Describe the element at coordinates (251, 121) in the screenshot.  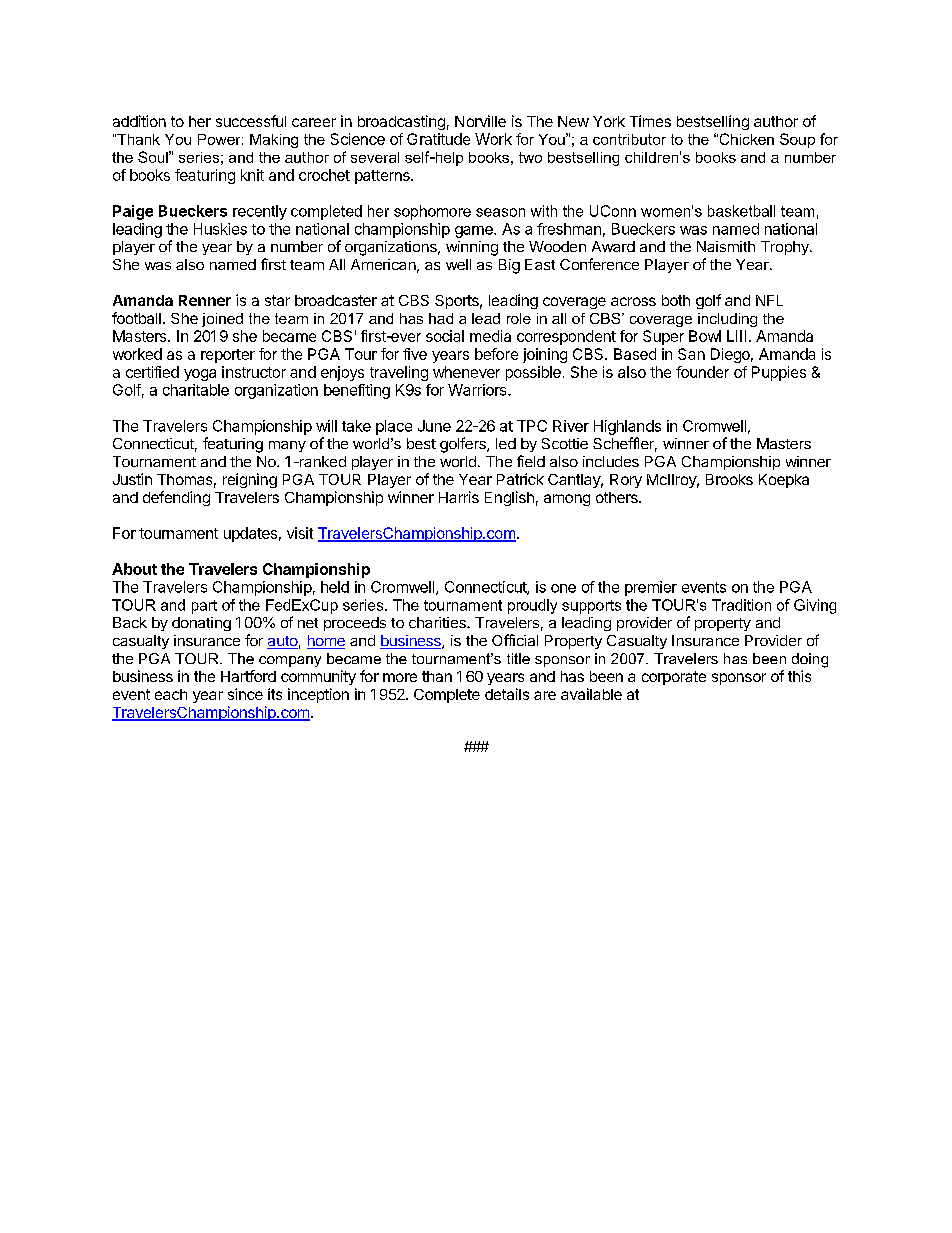
I see `successful` at that location.
